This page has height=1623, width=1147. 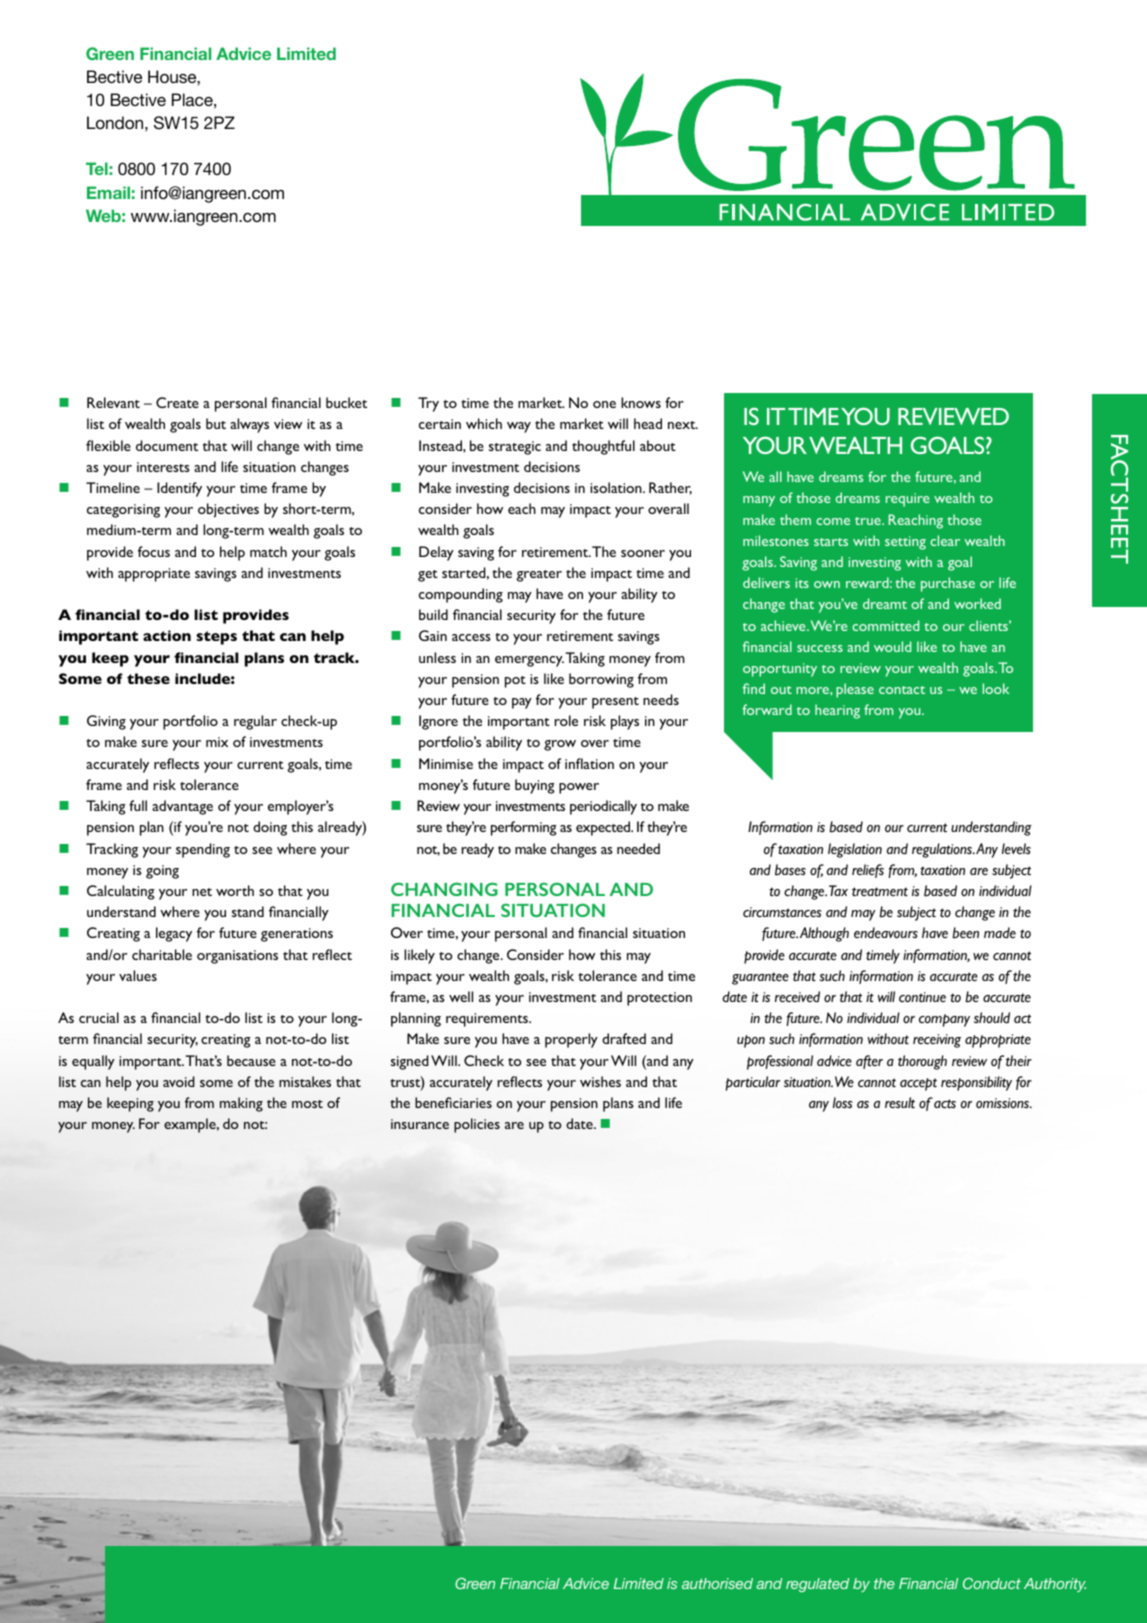 What do you see at coordinates (603, 447) in the page?
I see `thoughtful` at bounding box center [603, 447].
